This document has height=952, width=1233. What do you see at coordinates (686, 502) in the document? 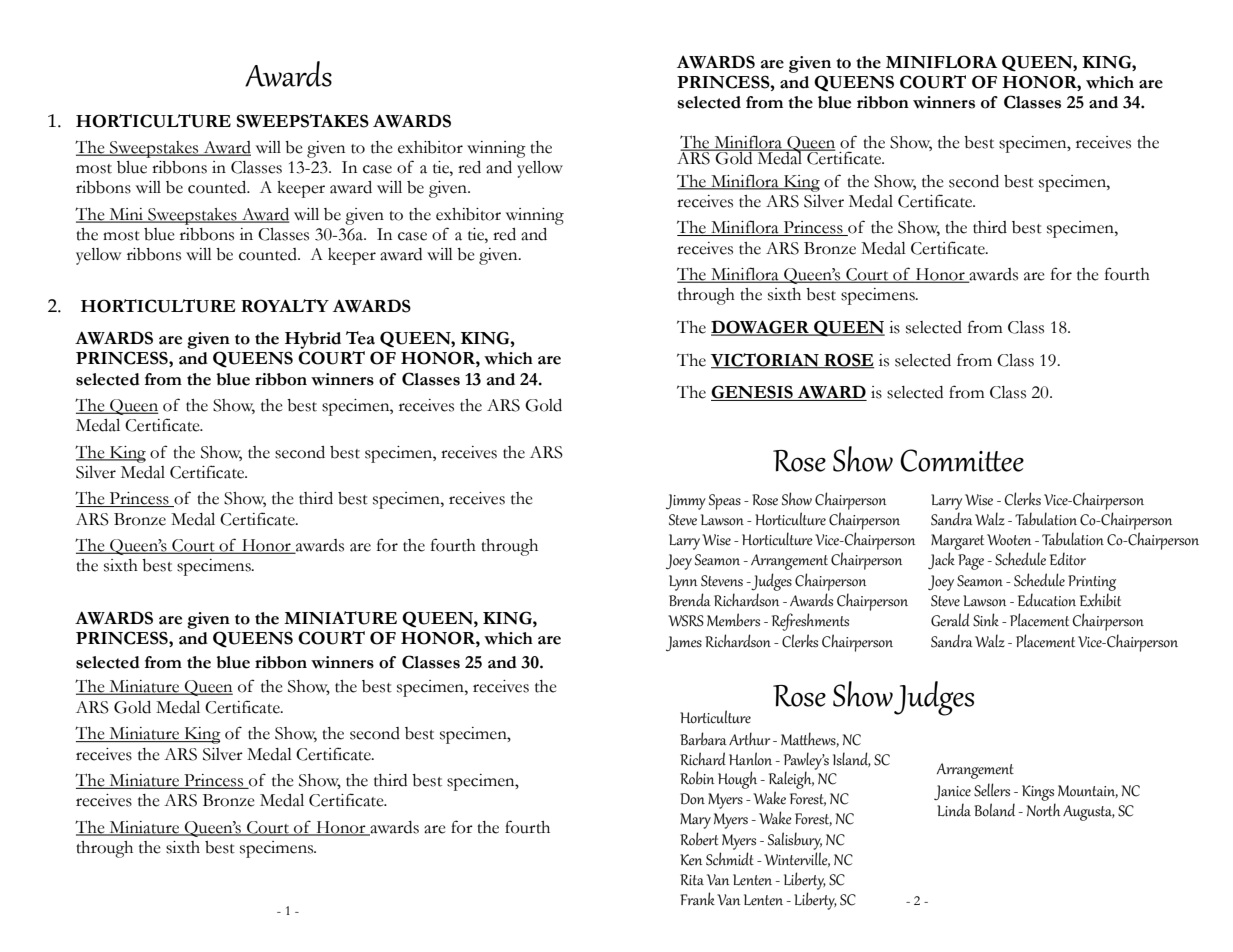
I see `Jimmy` at bounding box center [686, 502].
